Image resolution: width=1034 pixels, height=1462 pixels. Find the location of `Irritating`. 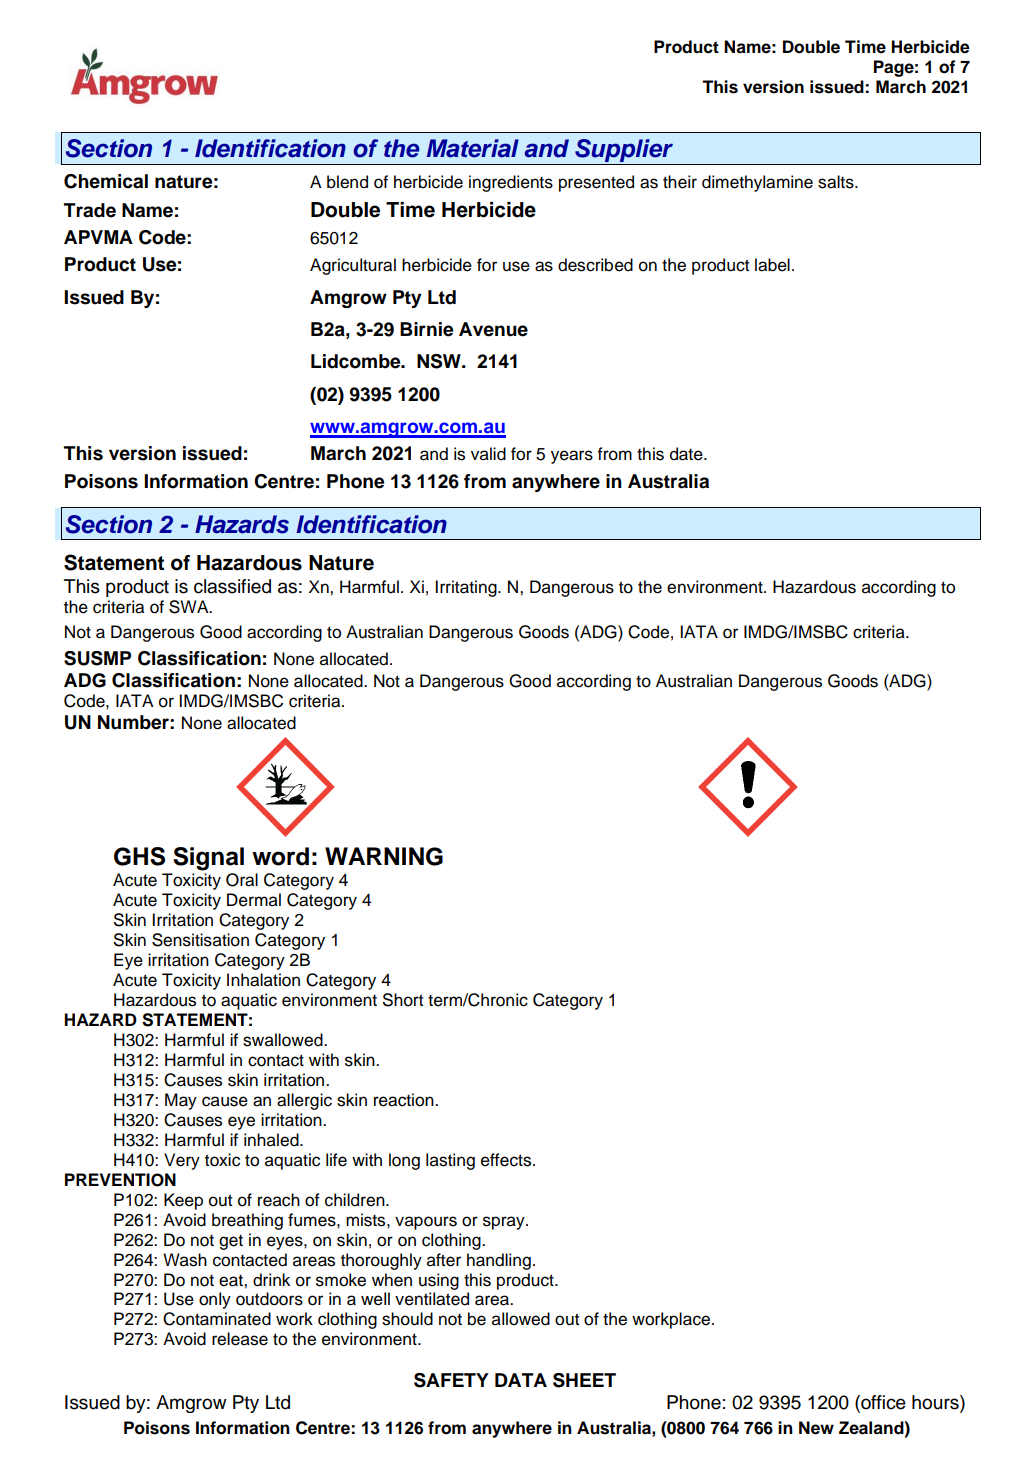

Irritating is located at coordinates (467, 588).
